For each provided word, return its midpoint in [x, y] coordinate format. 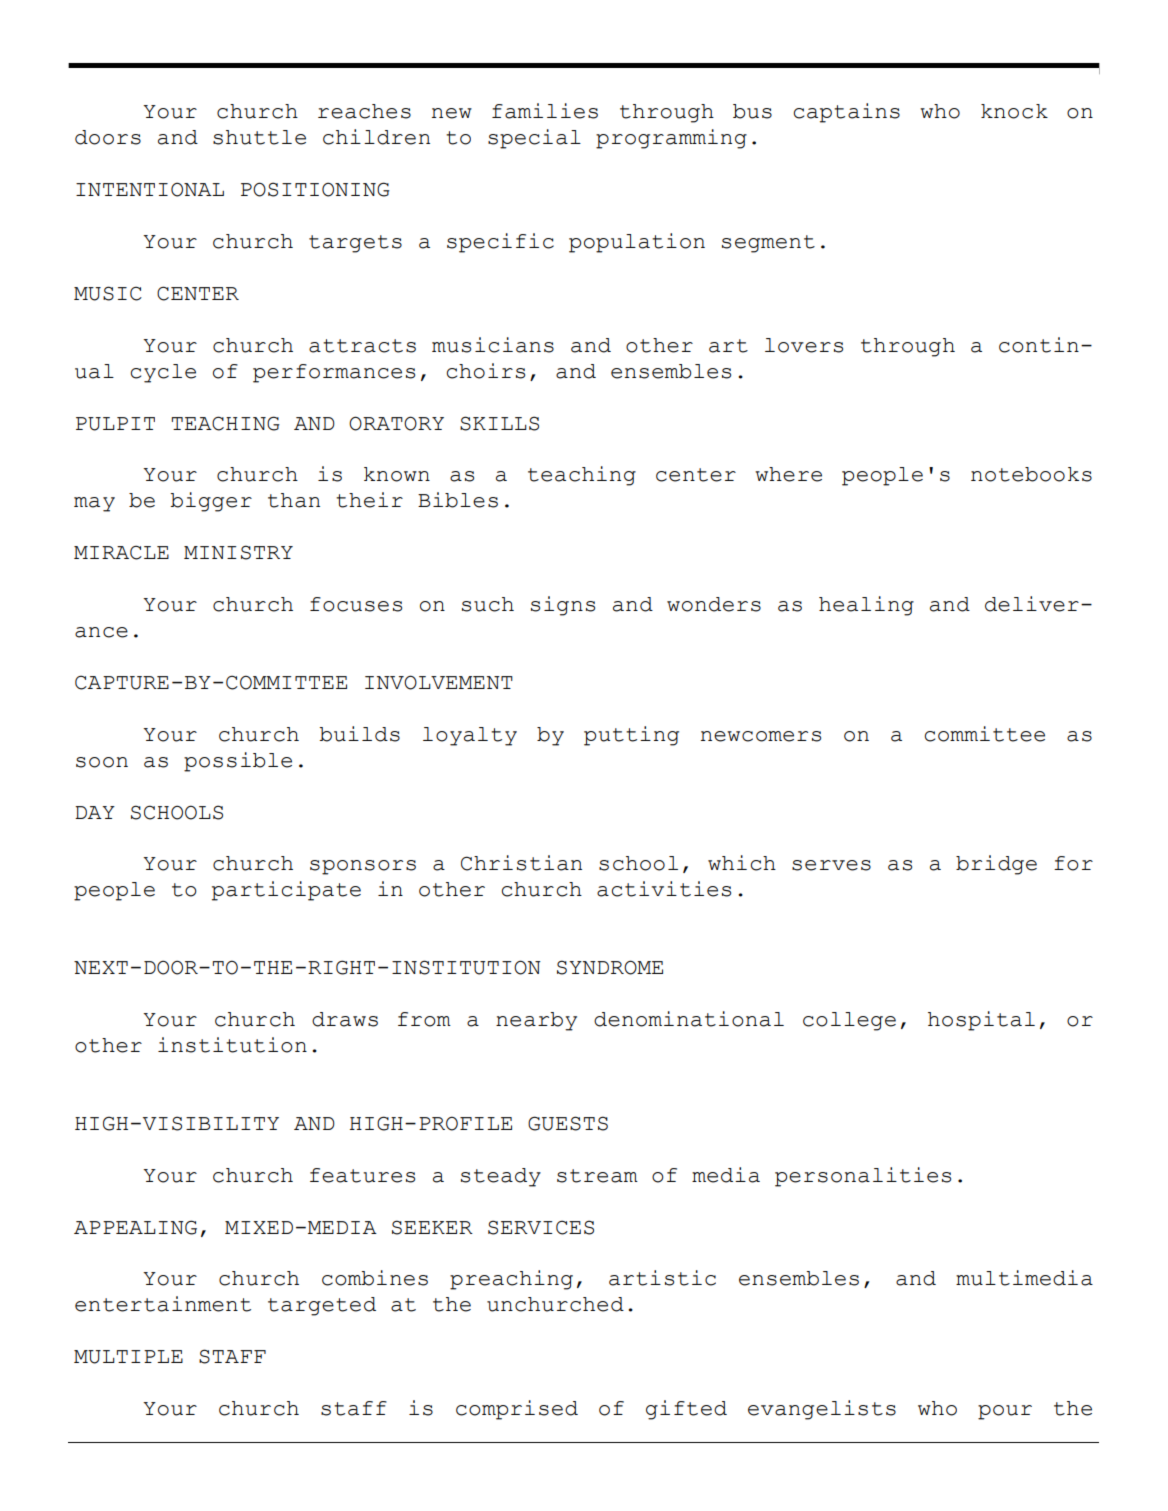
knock [1014, 111]
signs [563, 606]
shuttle [259, 137]
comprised [517, 1410]
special [534, 139]
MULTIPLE [128, 1357]
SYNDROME [610, 967]
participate [286, 891]
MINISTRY [238, 552]
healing [866, 606]
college [849, 1021]
